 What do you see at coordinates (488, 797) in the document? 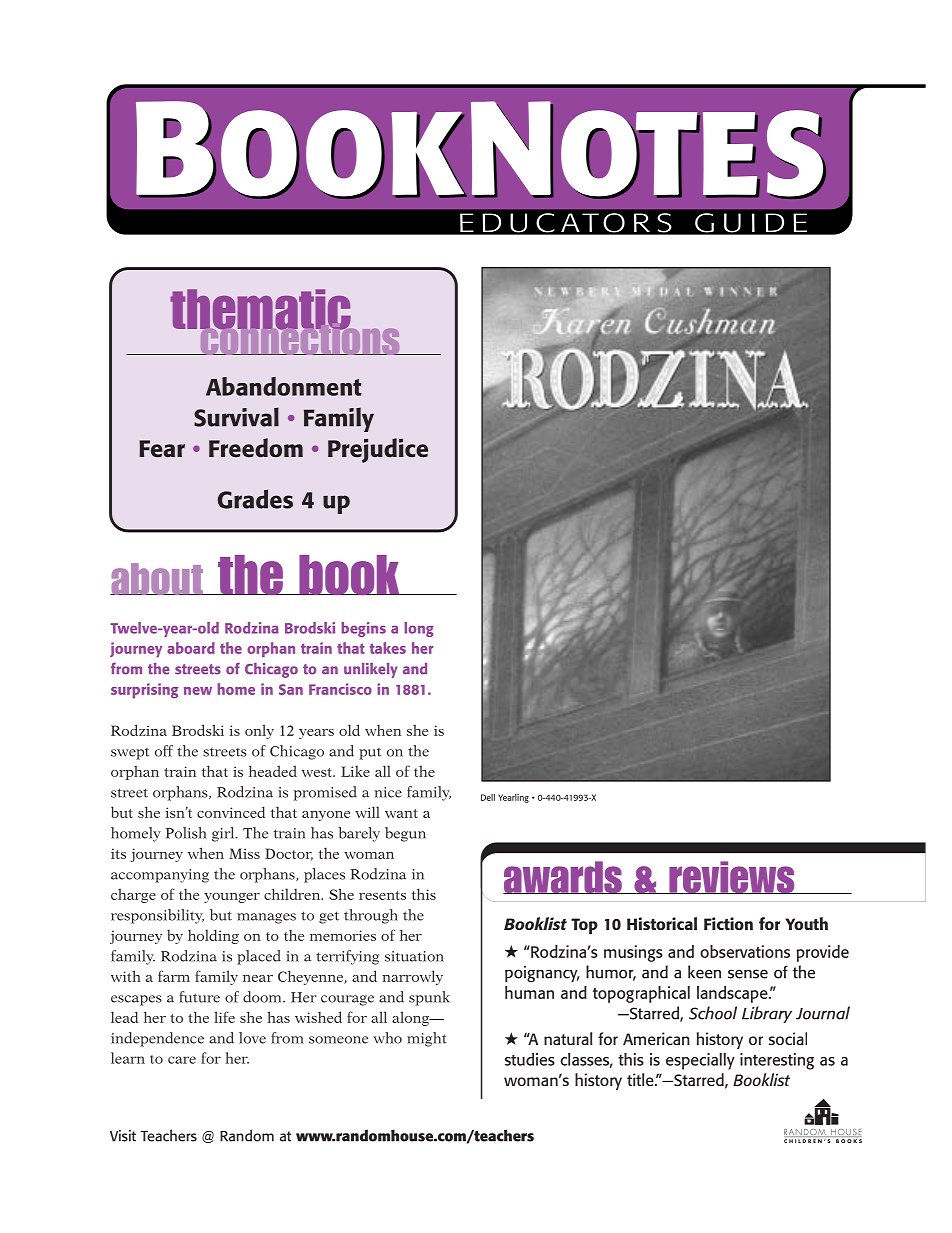
I see `Dell` at bounding box center [488, 797].
